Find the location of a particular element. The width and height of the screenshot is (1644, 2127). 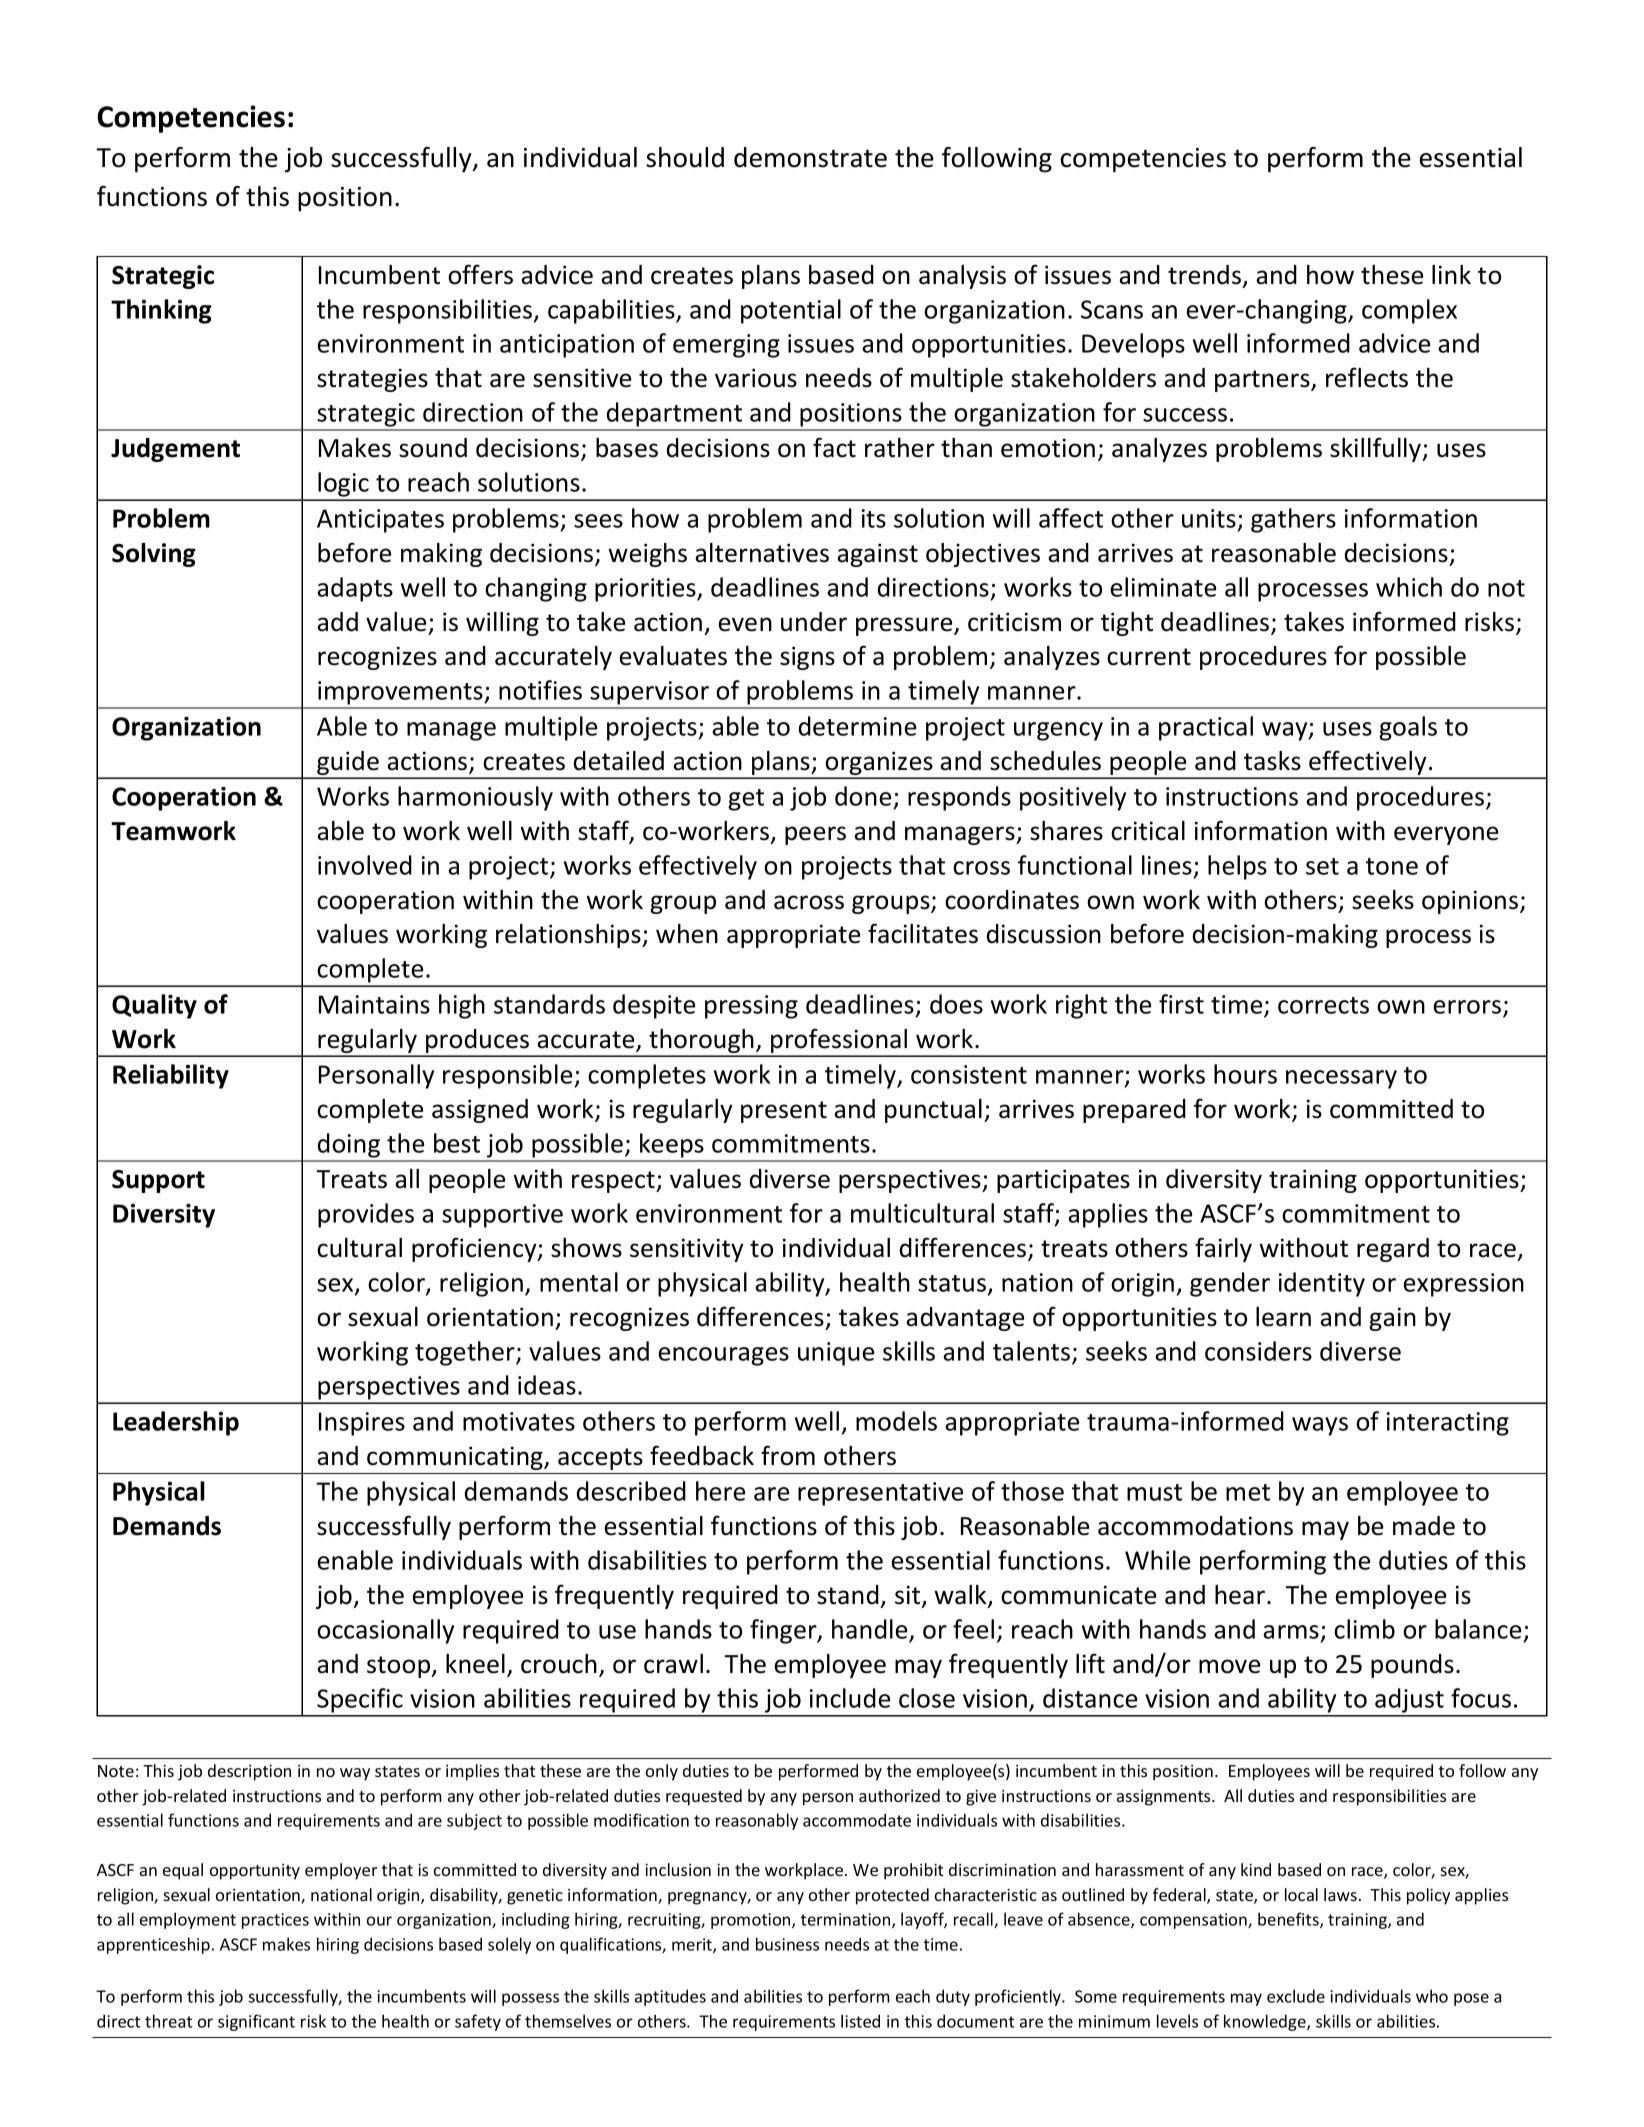

trends is located at coordinates (1206, 276).
